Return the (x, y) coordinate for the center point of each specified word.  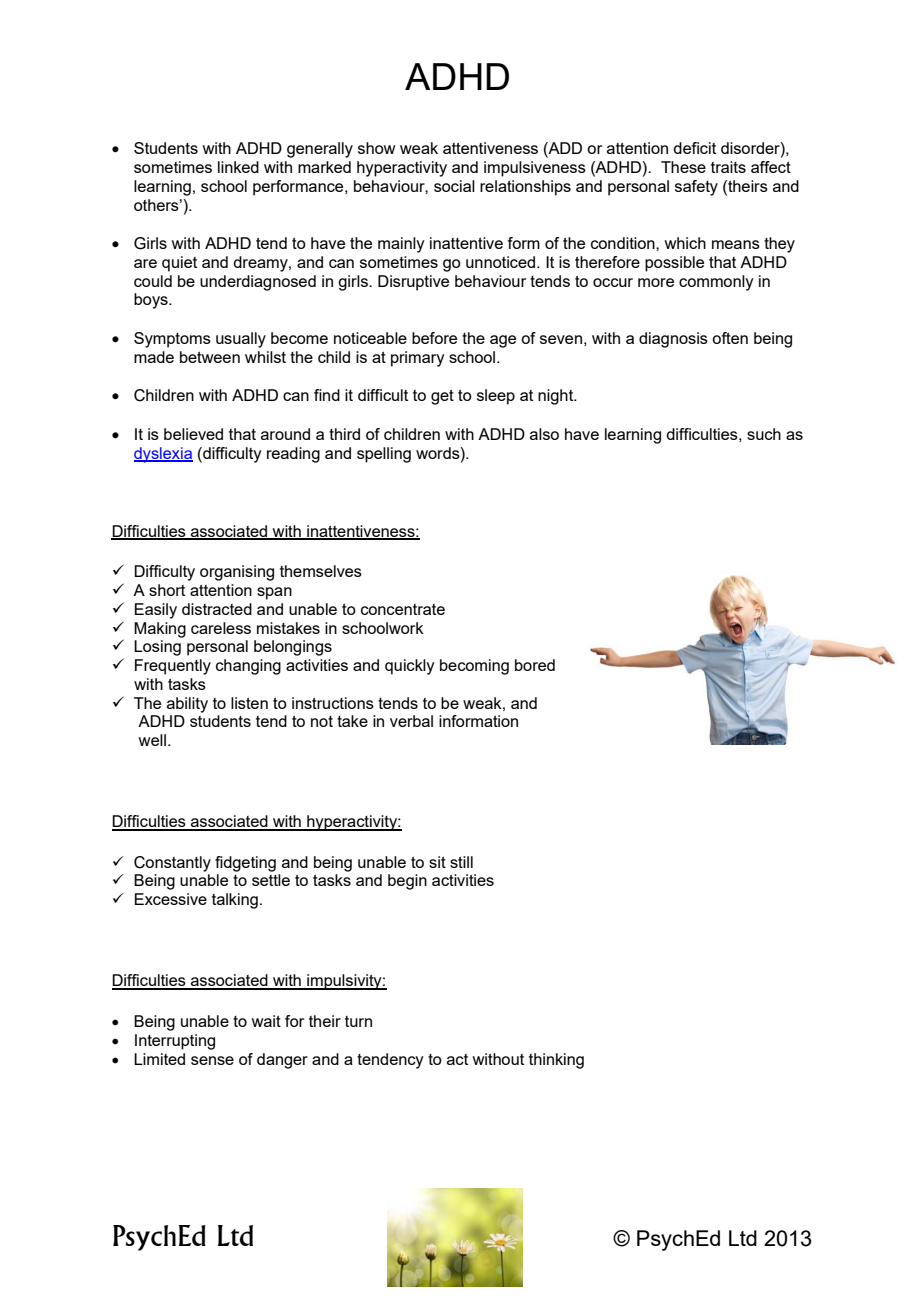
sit (437, 862)
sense (212, 1060)
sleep (496, 397)
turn (358, 1021)
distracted (217, 609)
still (461, 862)
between (210, 357)
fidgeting (245, 864)
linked (238, 167)
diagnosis (673, 340)
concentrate (403, 609)
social (454, 186)
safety (696, 188)
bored (535, 665)
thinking (556, 1061)
